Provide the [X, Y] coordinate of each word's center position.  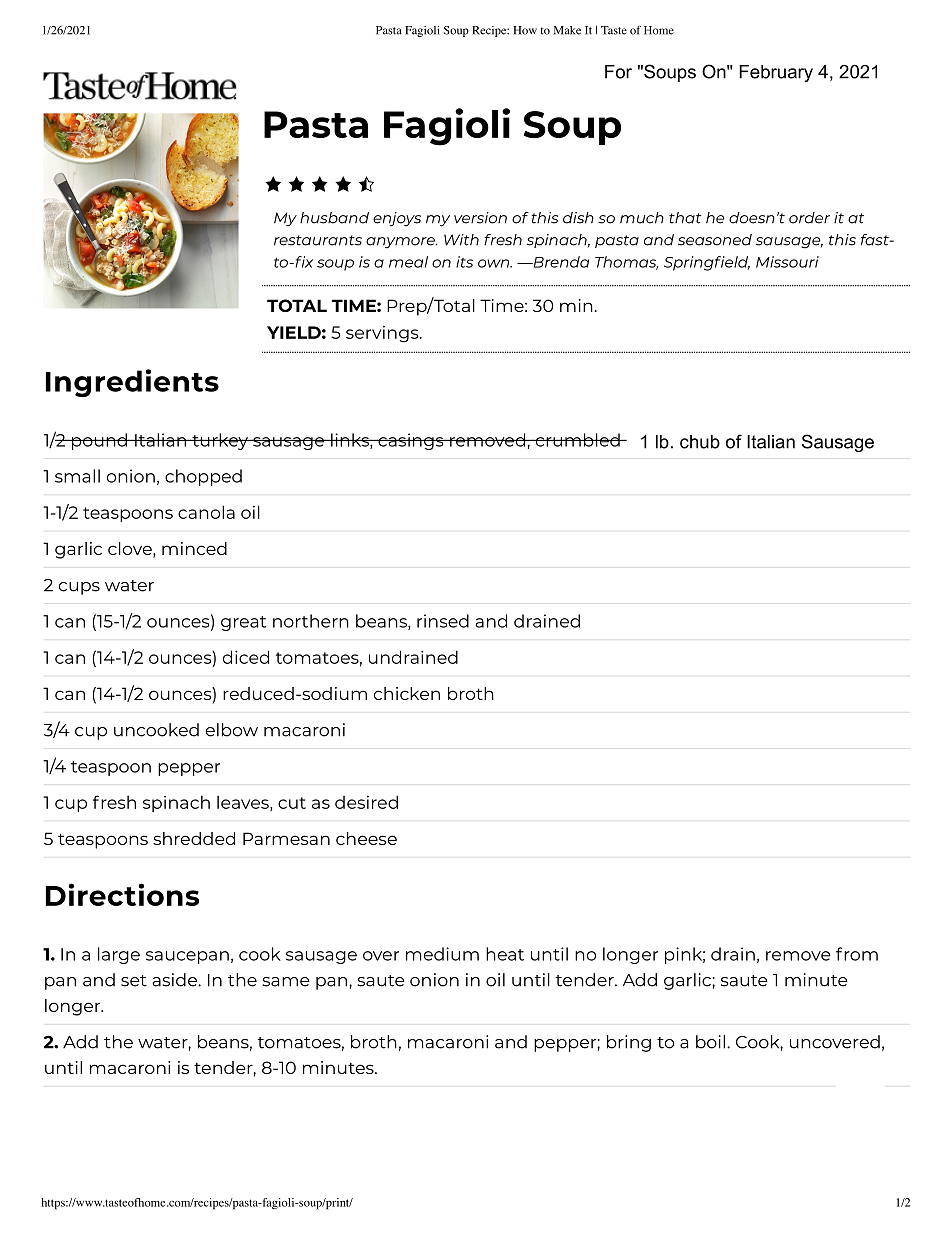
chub [700, 442]
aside [175, 980]
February [776, 73]
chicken [407, 693]
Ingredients [132, 383]
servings [383, 334]
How [525, 30]
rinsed [443, 621]
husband [334, 218]
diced [246, 657]
